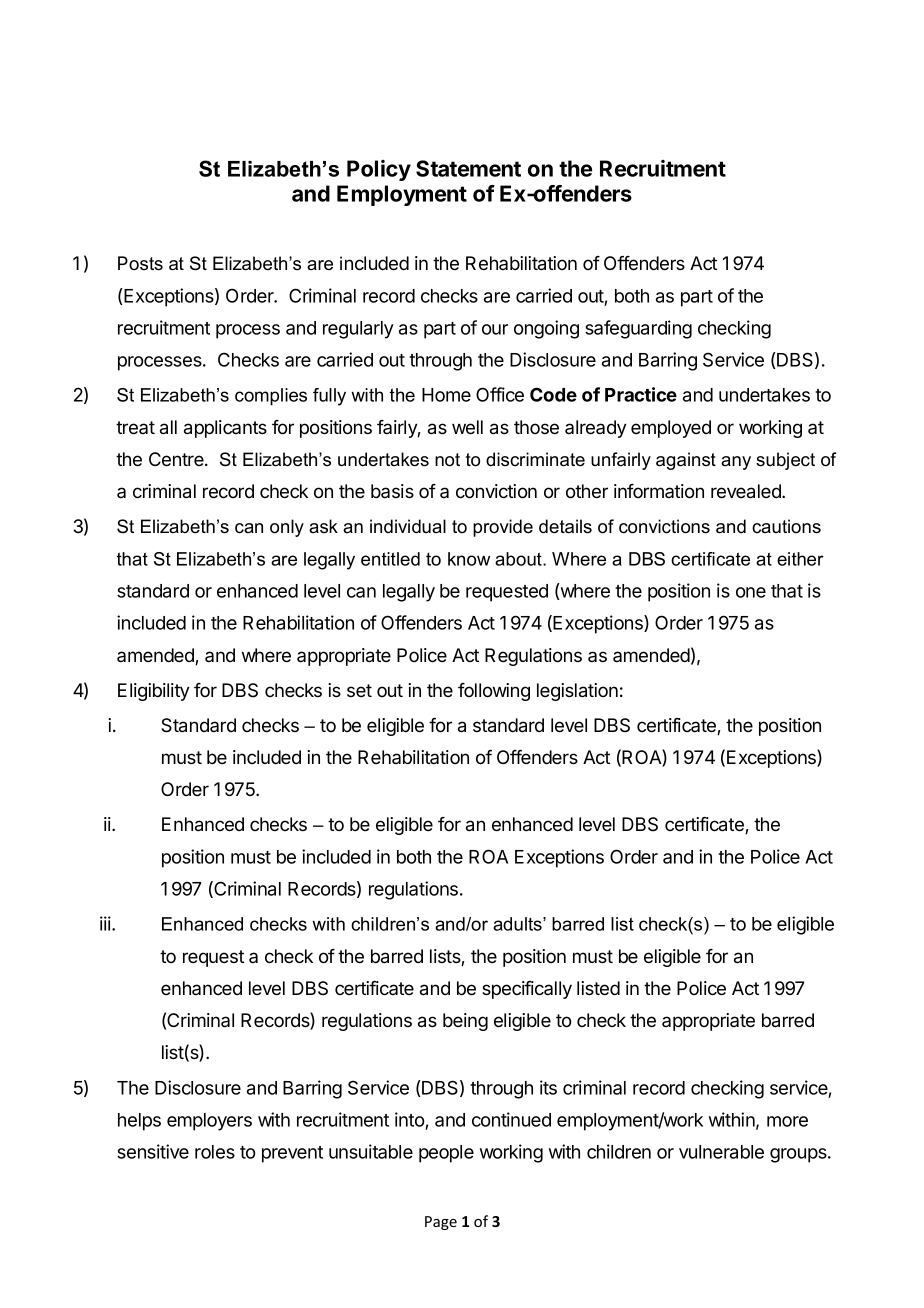  What do you see at coordinates (577, 692) in the image?
I see `legislation` at bounding box center [577, 692].
